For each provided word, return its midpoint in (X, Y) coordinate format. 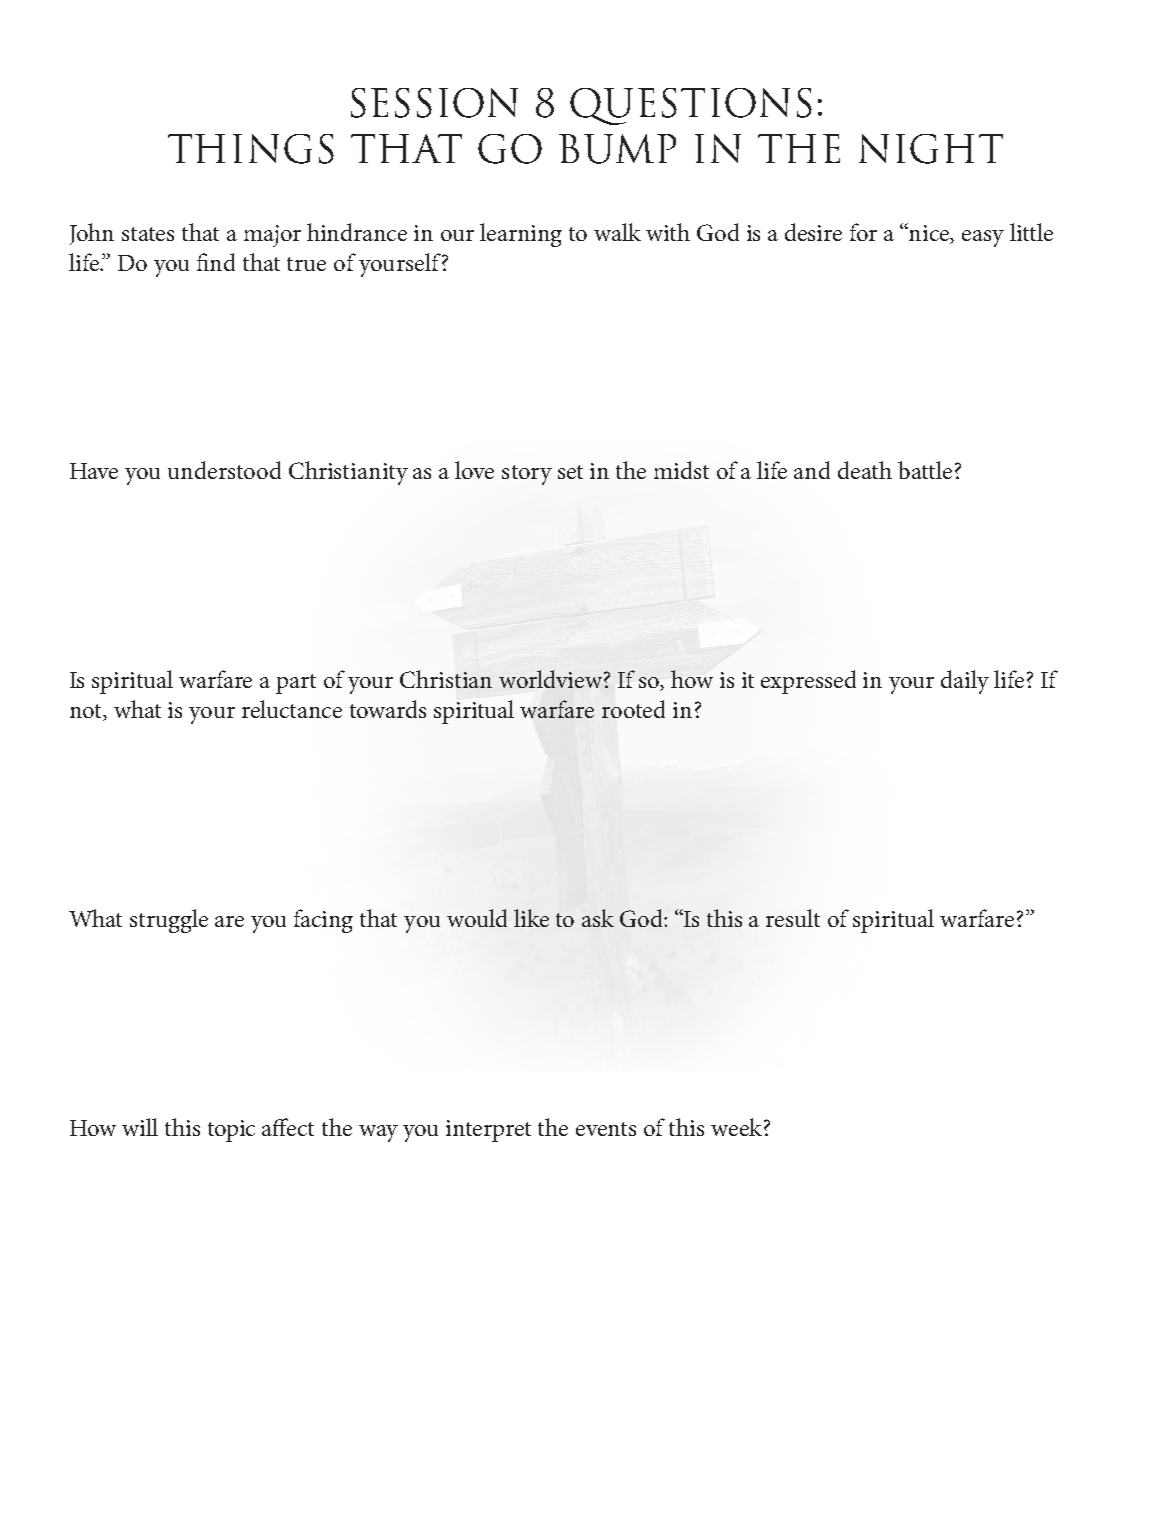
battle (925, 470)
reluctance (292, 709)
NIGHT (931, 149)
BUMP (617, 149)
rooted (633, 709)
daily (965, 682)
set (570, 472)
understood (224, 470)
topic (231, 1131)
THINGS (251, 149)
